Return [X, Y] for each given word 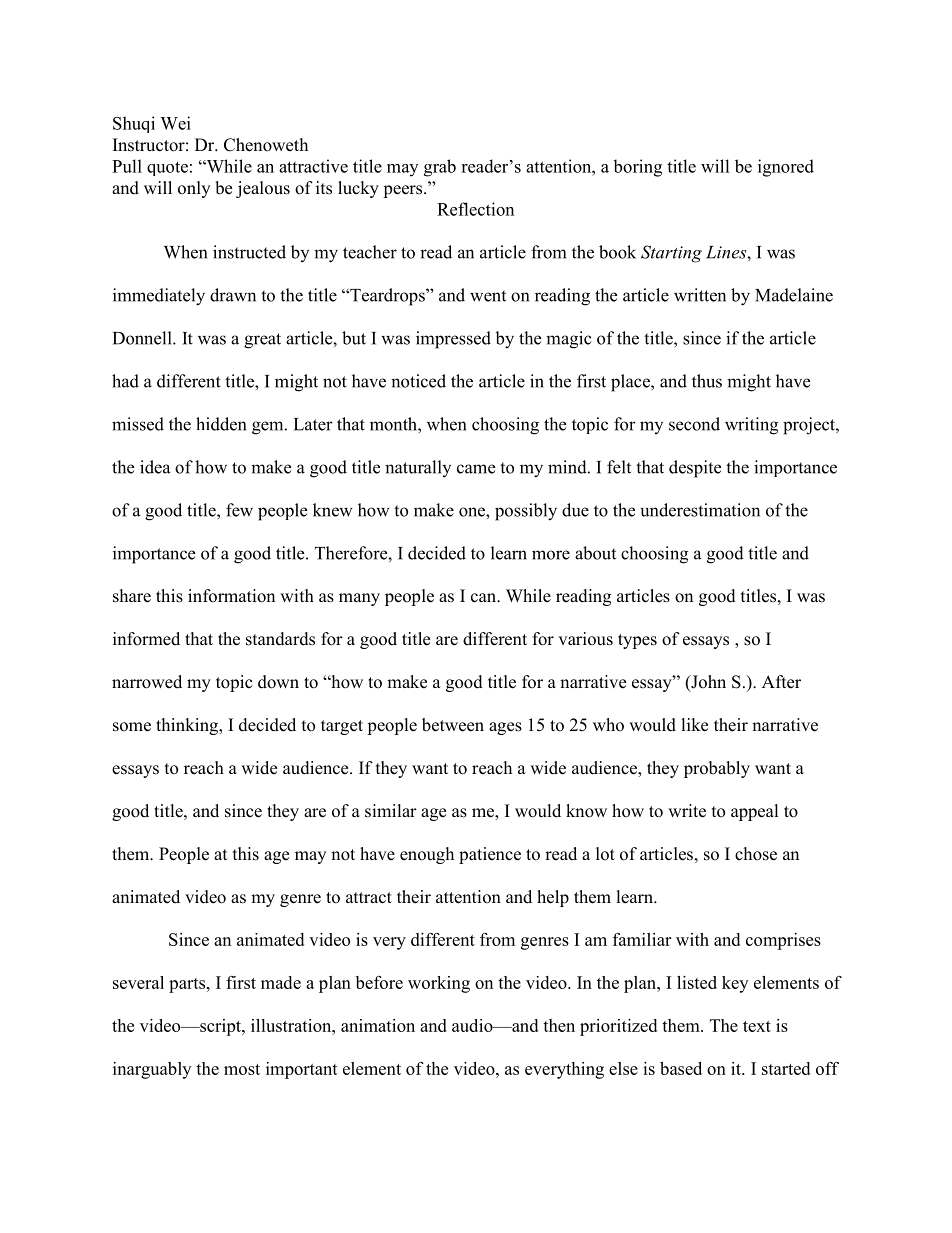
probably [717, 769]
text [757, 1026]
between [453, 725]
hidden [221, 424]
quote [167, 168]
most [242, 1069]
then [559, 1025]
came [476, 469]
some [132, 727]
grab [440, 168]
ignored [786, 168]
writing [751, 426]
